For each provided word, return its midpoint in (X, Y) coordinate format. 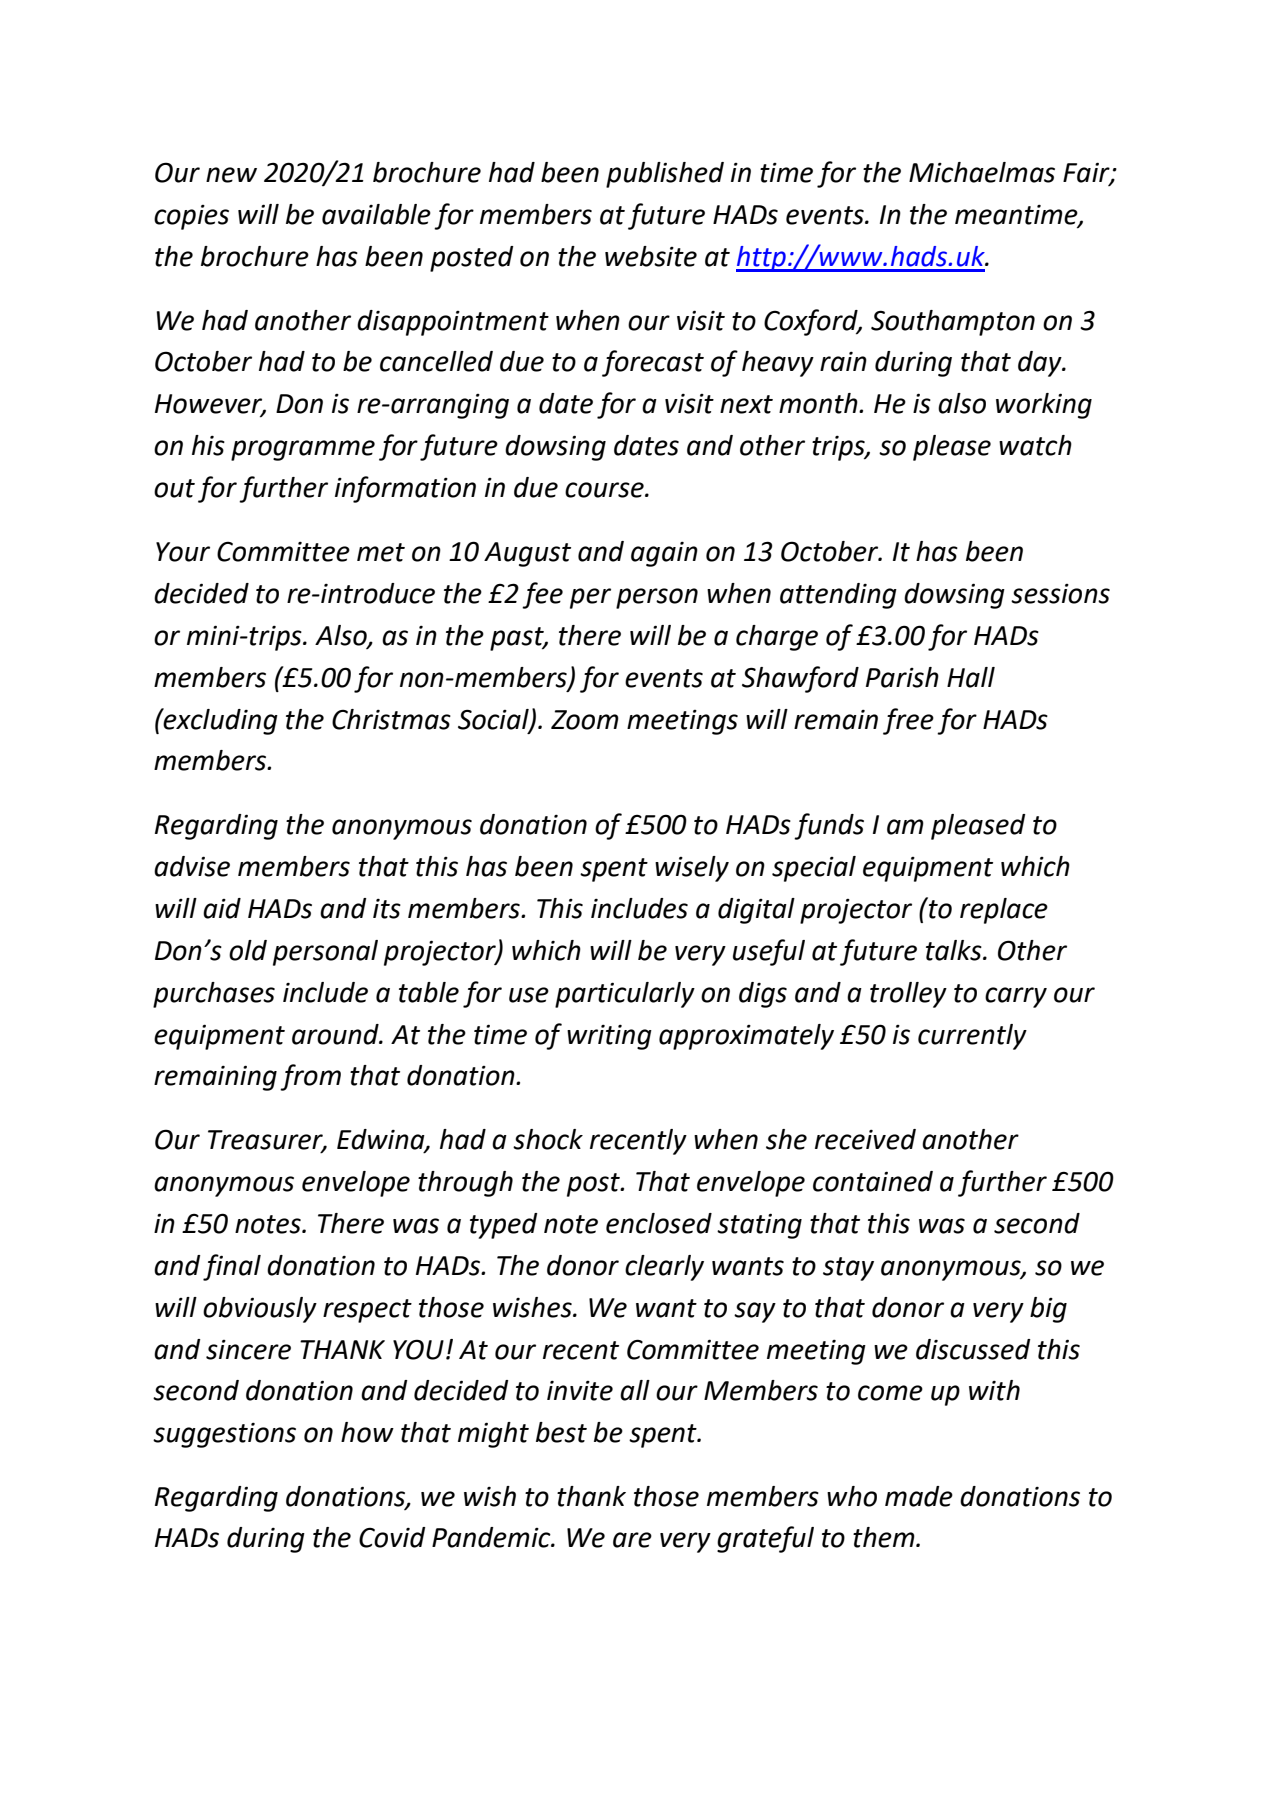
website (651, 256)
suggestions (224, 1435)
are (632, 1540)
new (231, 175)
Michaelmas (982, 172)
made (919, 1496)
